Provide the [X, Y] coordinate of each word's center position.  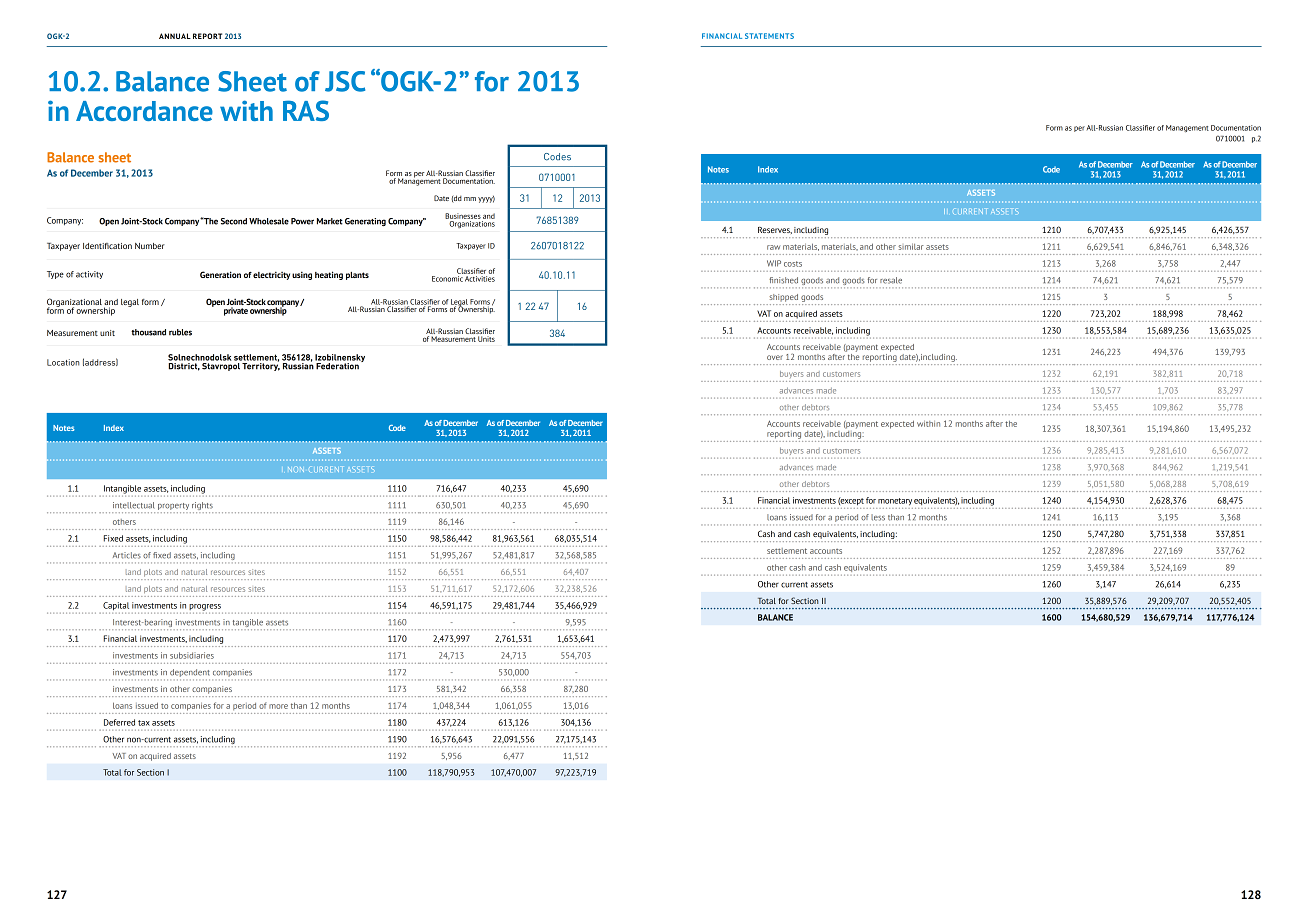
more [278, 706]
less [878, 517]
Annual [175, 36]
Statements [769, 36]
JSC [345, 81]
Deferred [119, 722]
